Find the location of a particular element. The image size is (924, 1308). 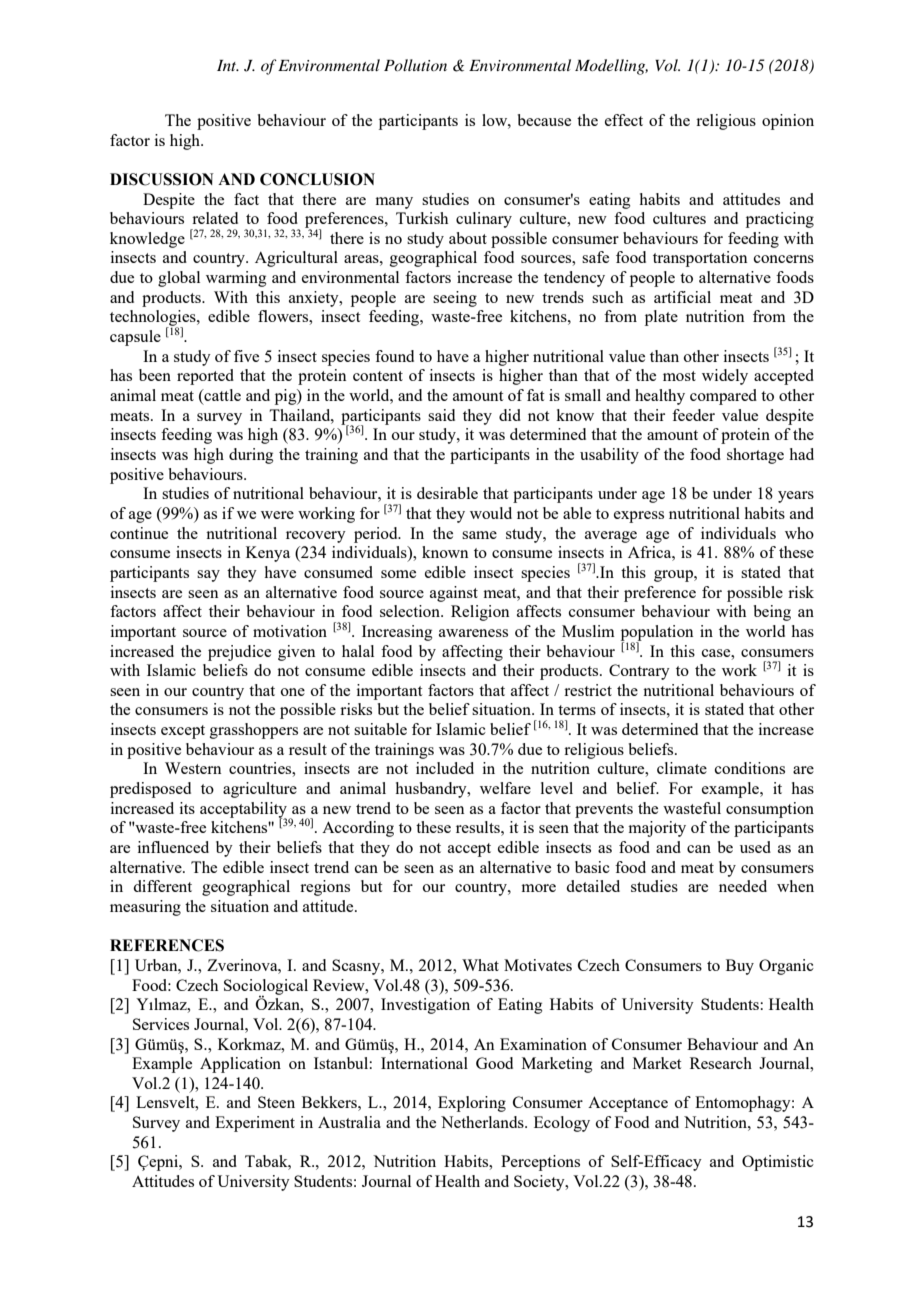

Religion is located at coordinates (480, 613).
